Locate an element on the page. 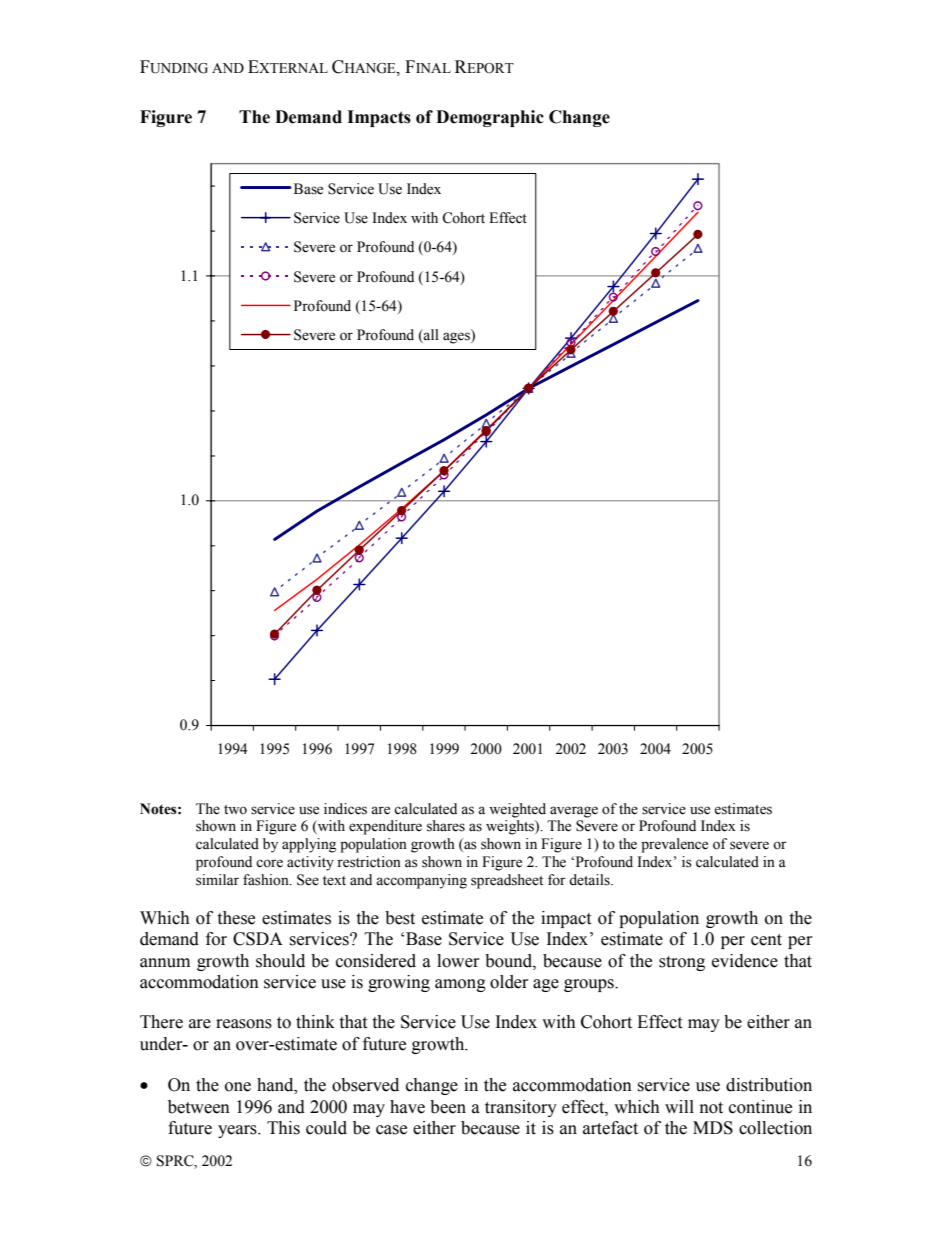 The image size is (952, 1233). average is located at coordinates (574, 812).
